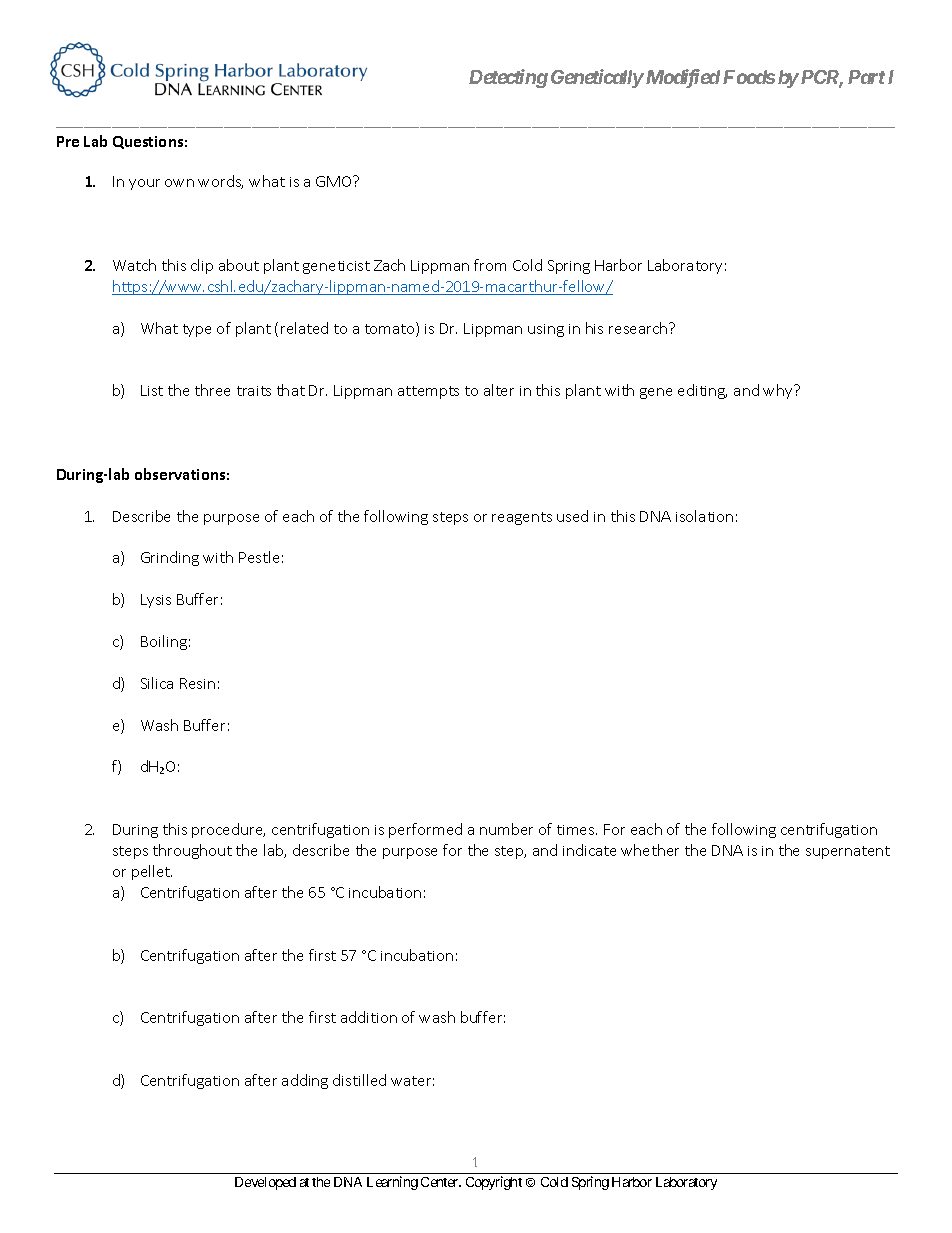 The height and width of the screenshot is (1233, 952). Describe the element at coordinates (681, 78) in the screenshot. I see `Modified` at that location.
